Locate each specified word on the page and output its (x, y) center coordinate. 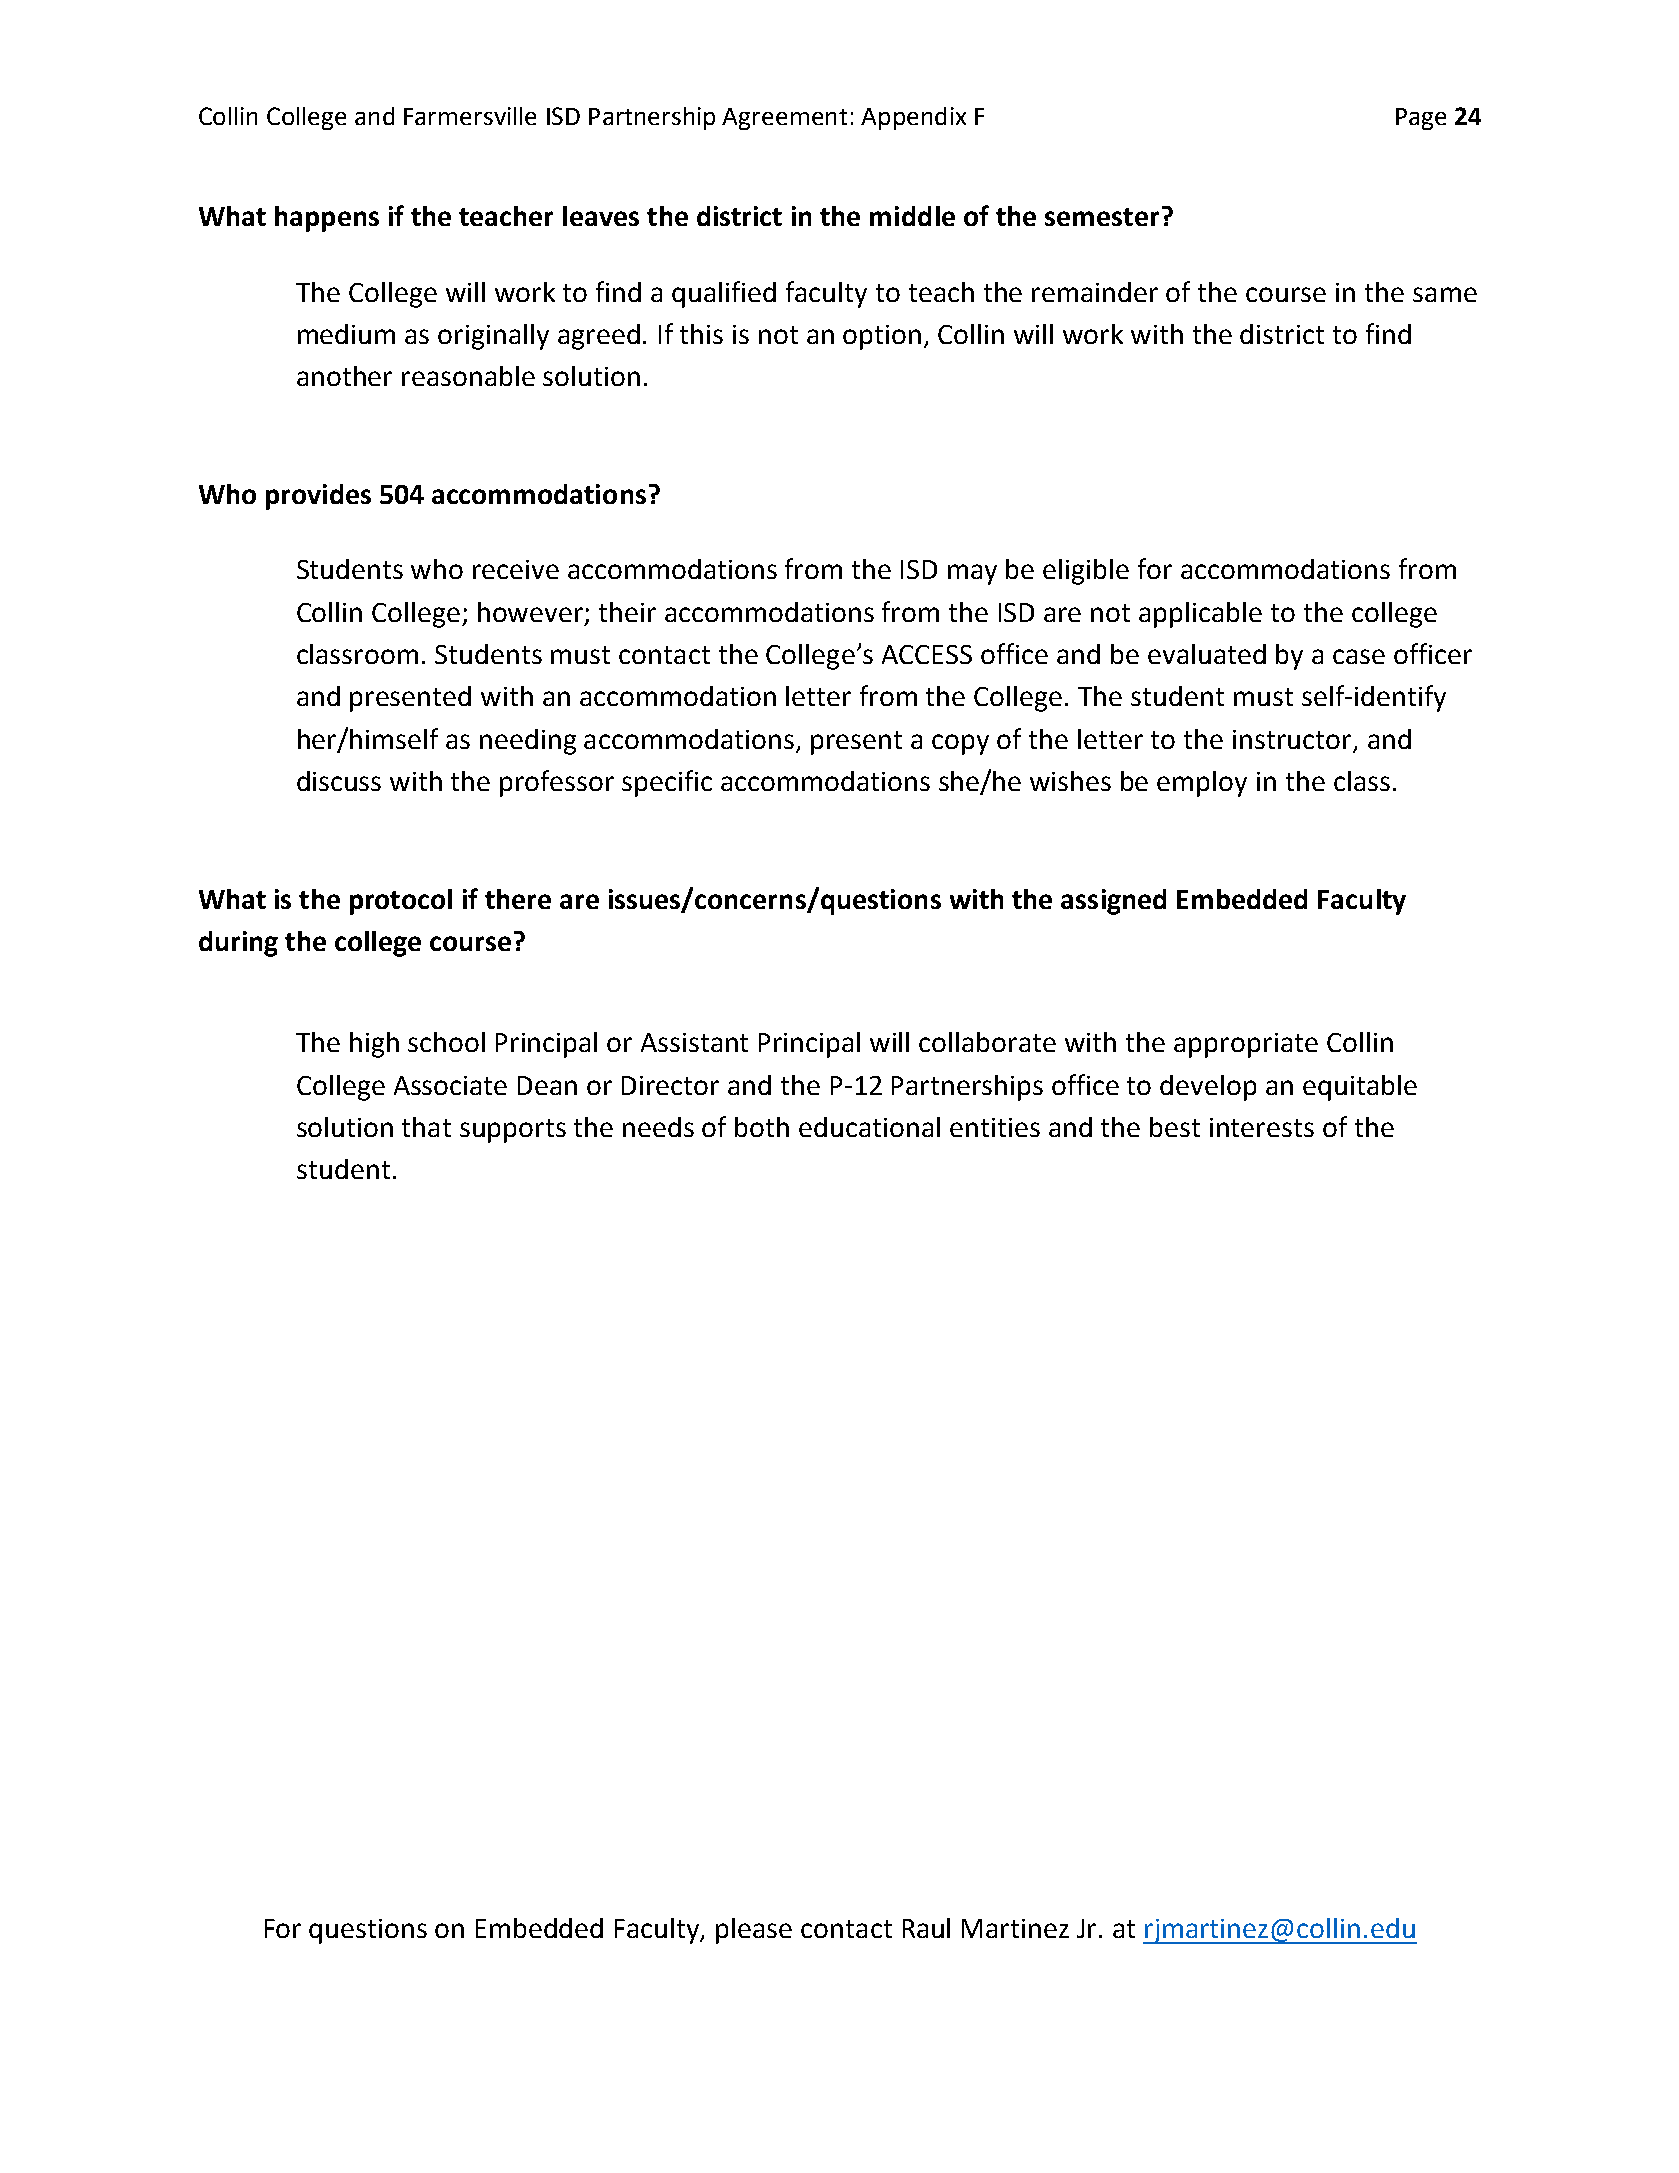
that (426, 1127)
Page (1421, 119)
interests (1262, 1127)
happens (327, 219)
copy (960, 744)
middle (912, 216)
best (1175, 1127)
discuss (339, 781)
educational (869, 1127)
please (754, 1931)
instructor (1293, 741)
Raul (926, 1928)
